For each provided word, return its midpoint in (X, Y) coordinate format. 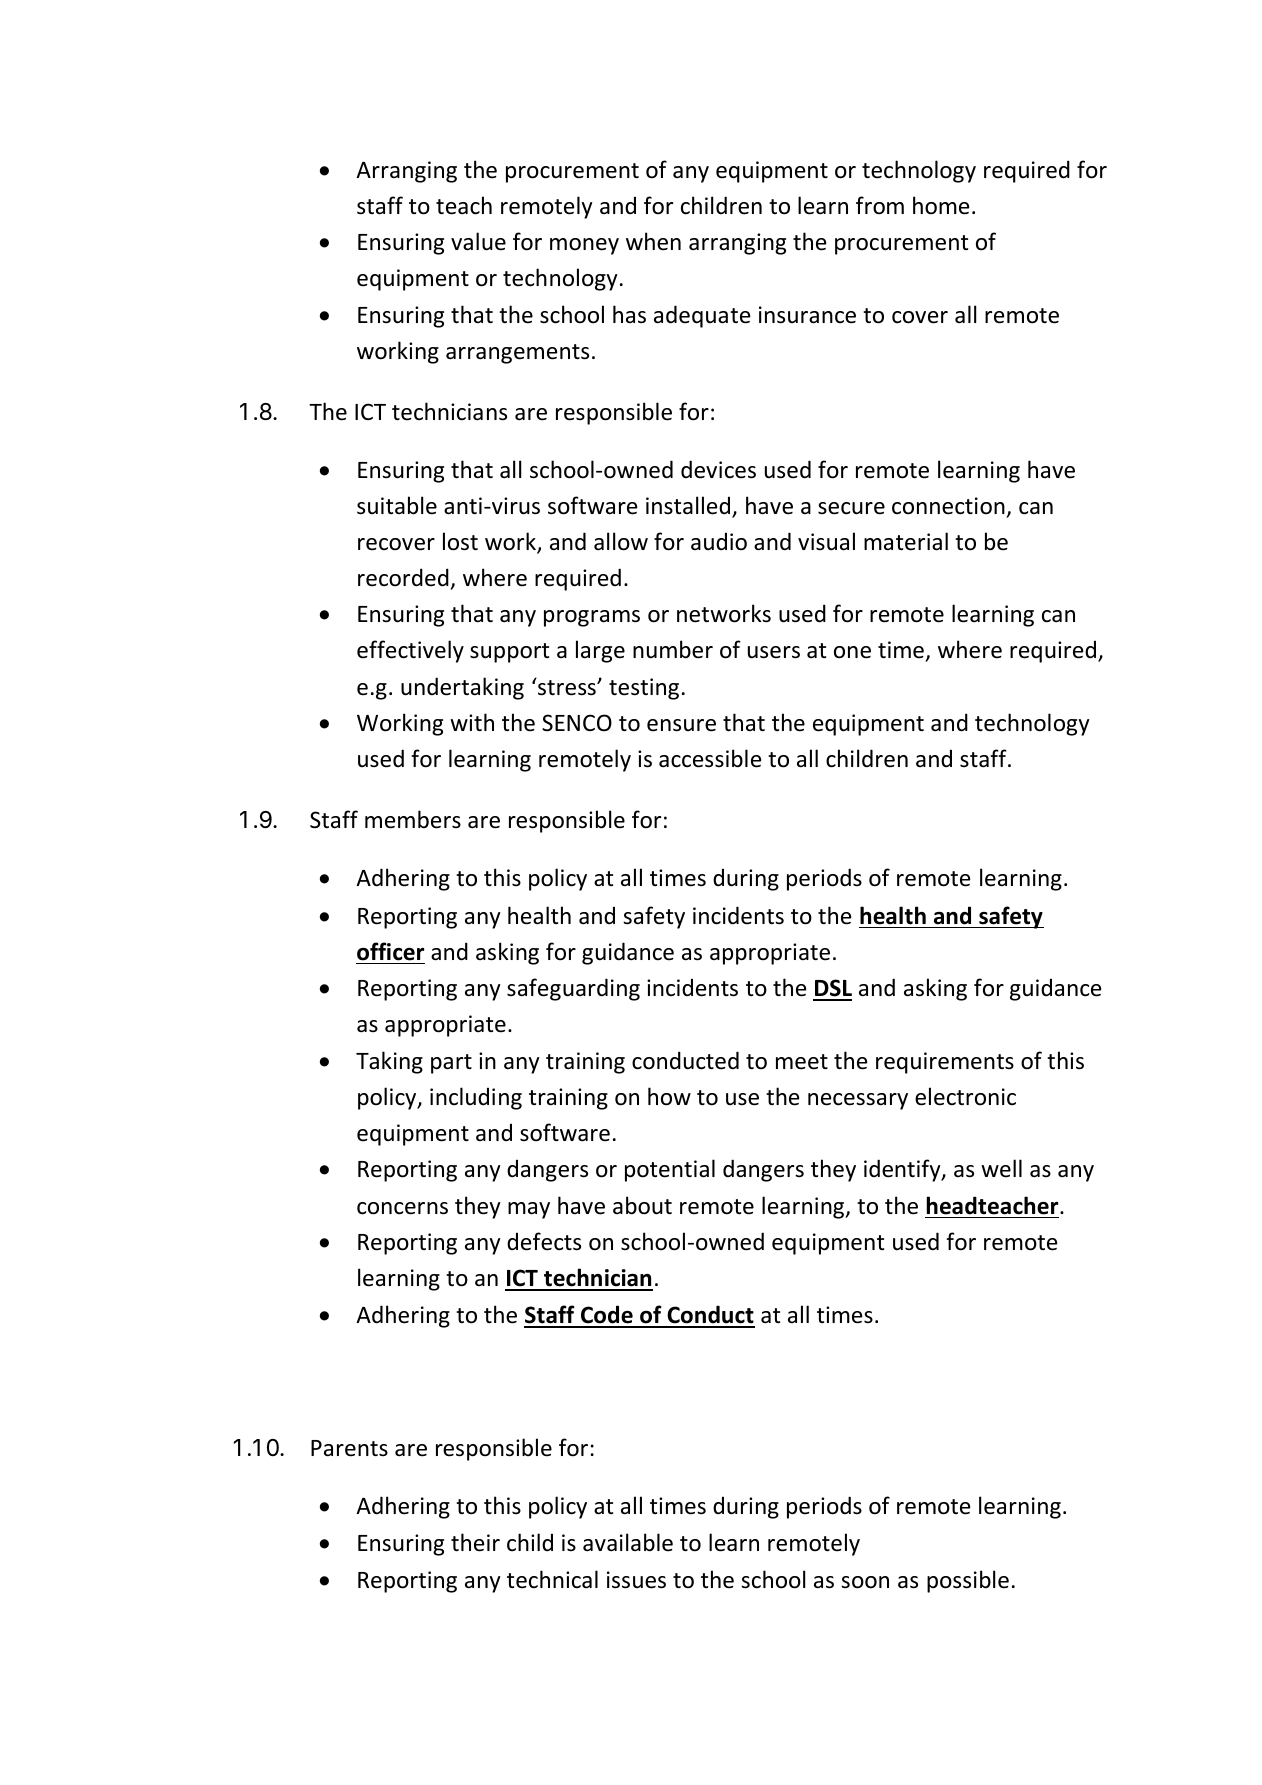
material (906, 541)
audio (719, 541)
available (628, 1542)
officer (390, 951)
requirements (945, 1063)
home (941, 205)
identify (903, 1170)
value (478, 241)
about (642, 1205)
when (653, 241)
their (475, 1542)
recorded (403, 577)
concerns (402, 1208)
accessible (710, 758)
